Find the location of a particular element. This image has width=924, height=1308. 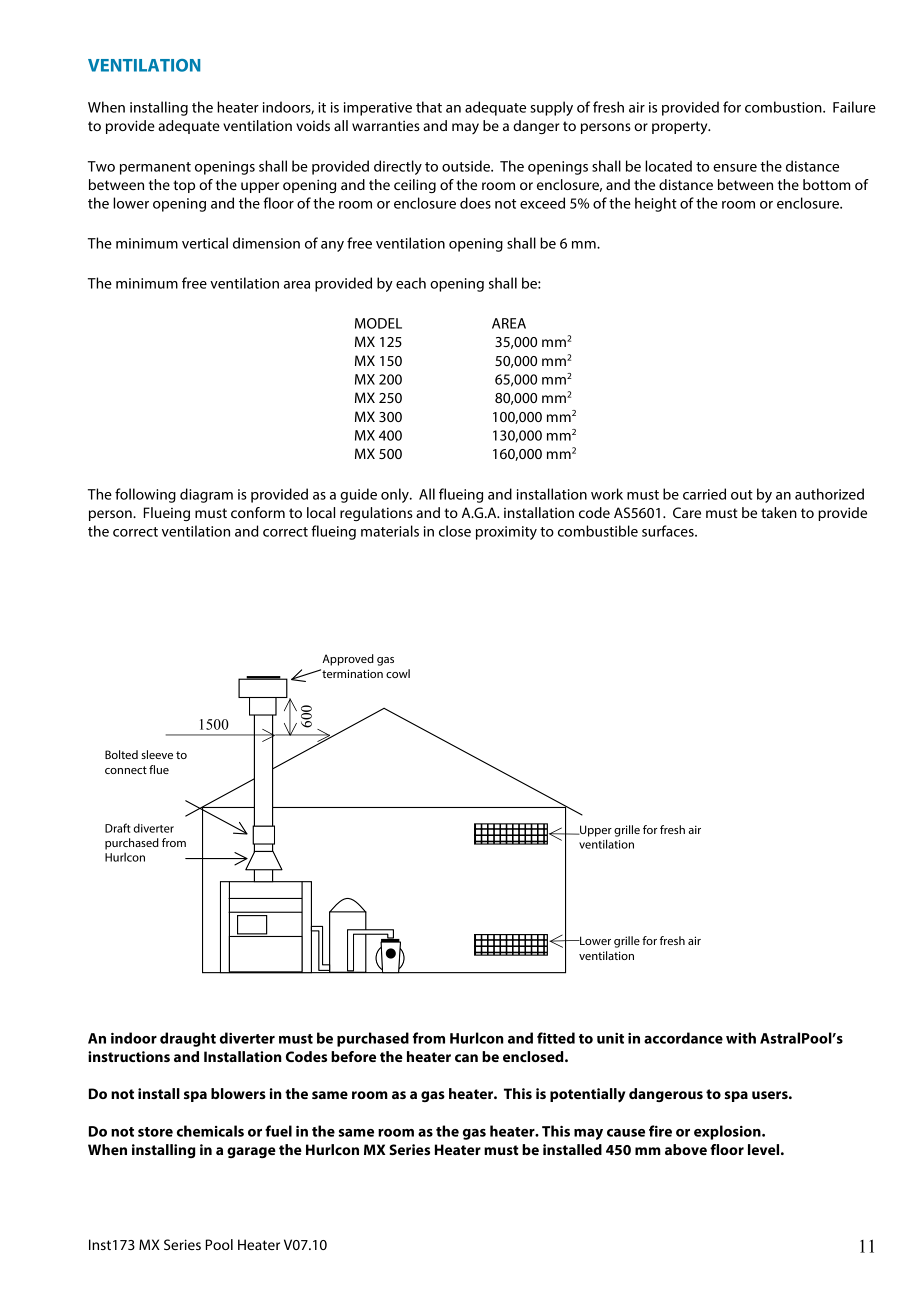

combustion is located at coordinates (784, 107).
